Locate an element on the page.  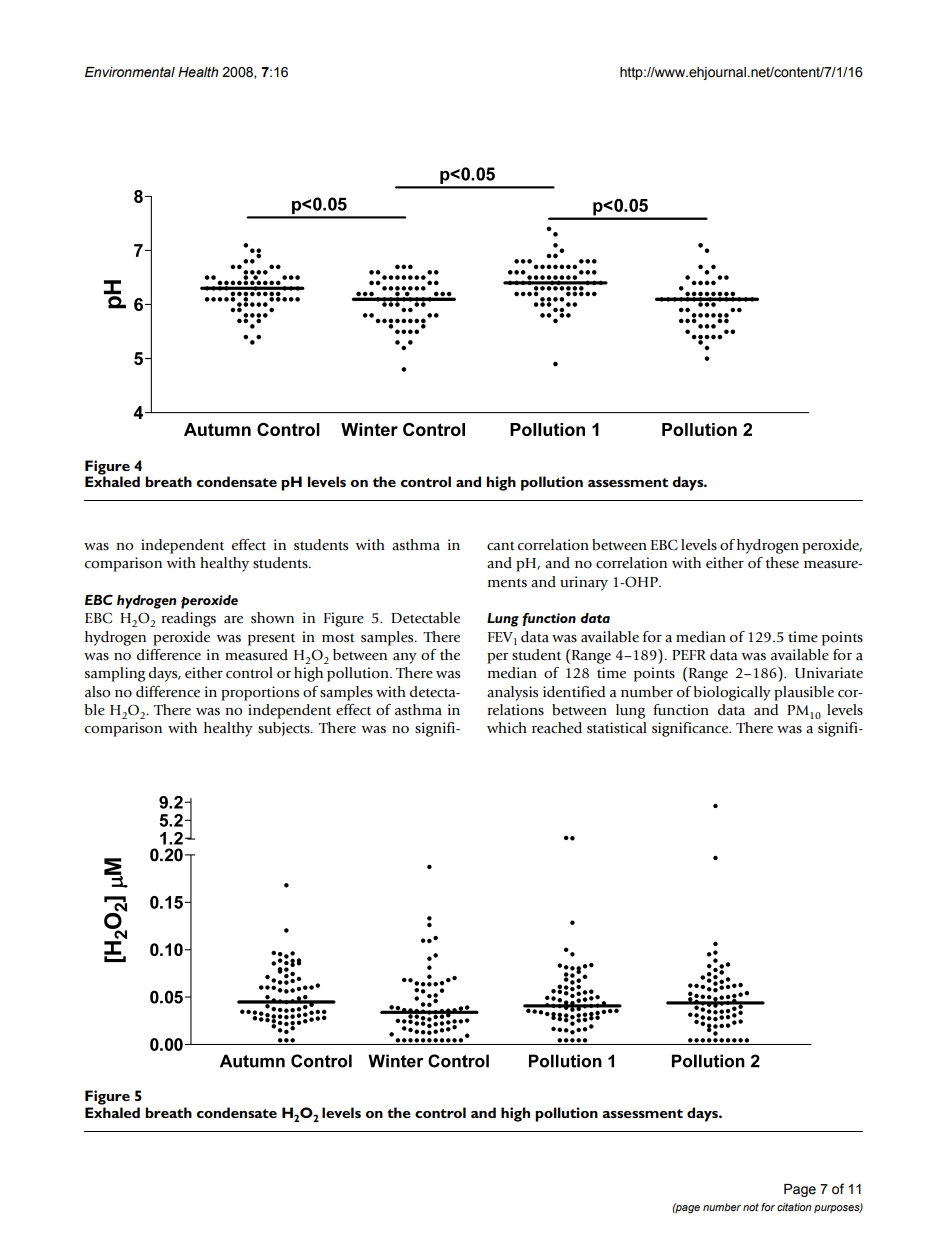
biologically is located at coordinates (732, 693).
